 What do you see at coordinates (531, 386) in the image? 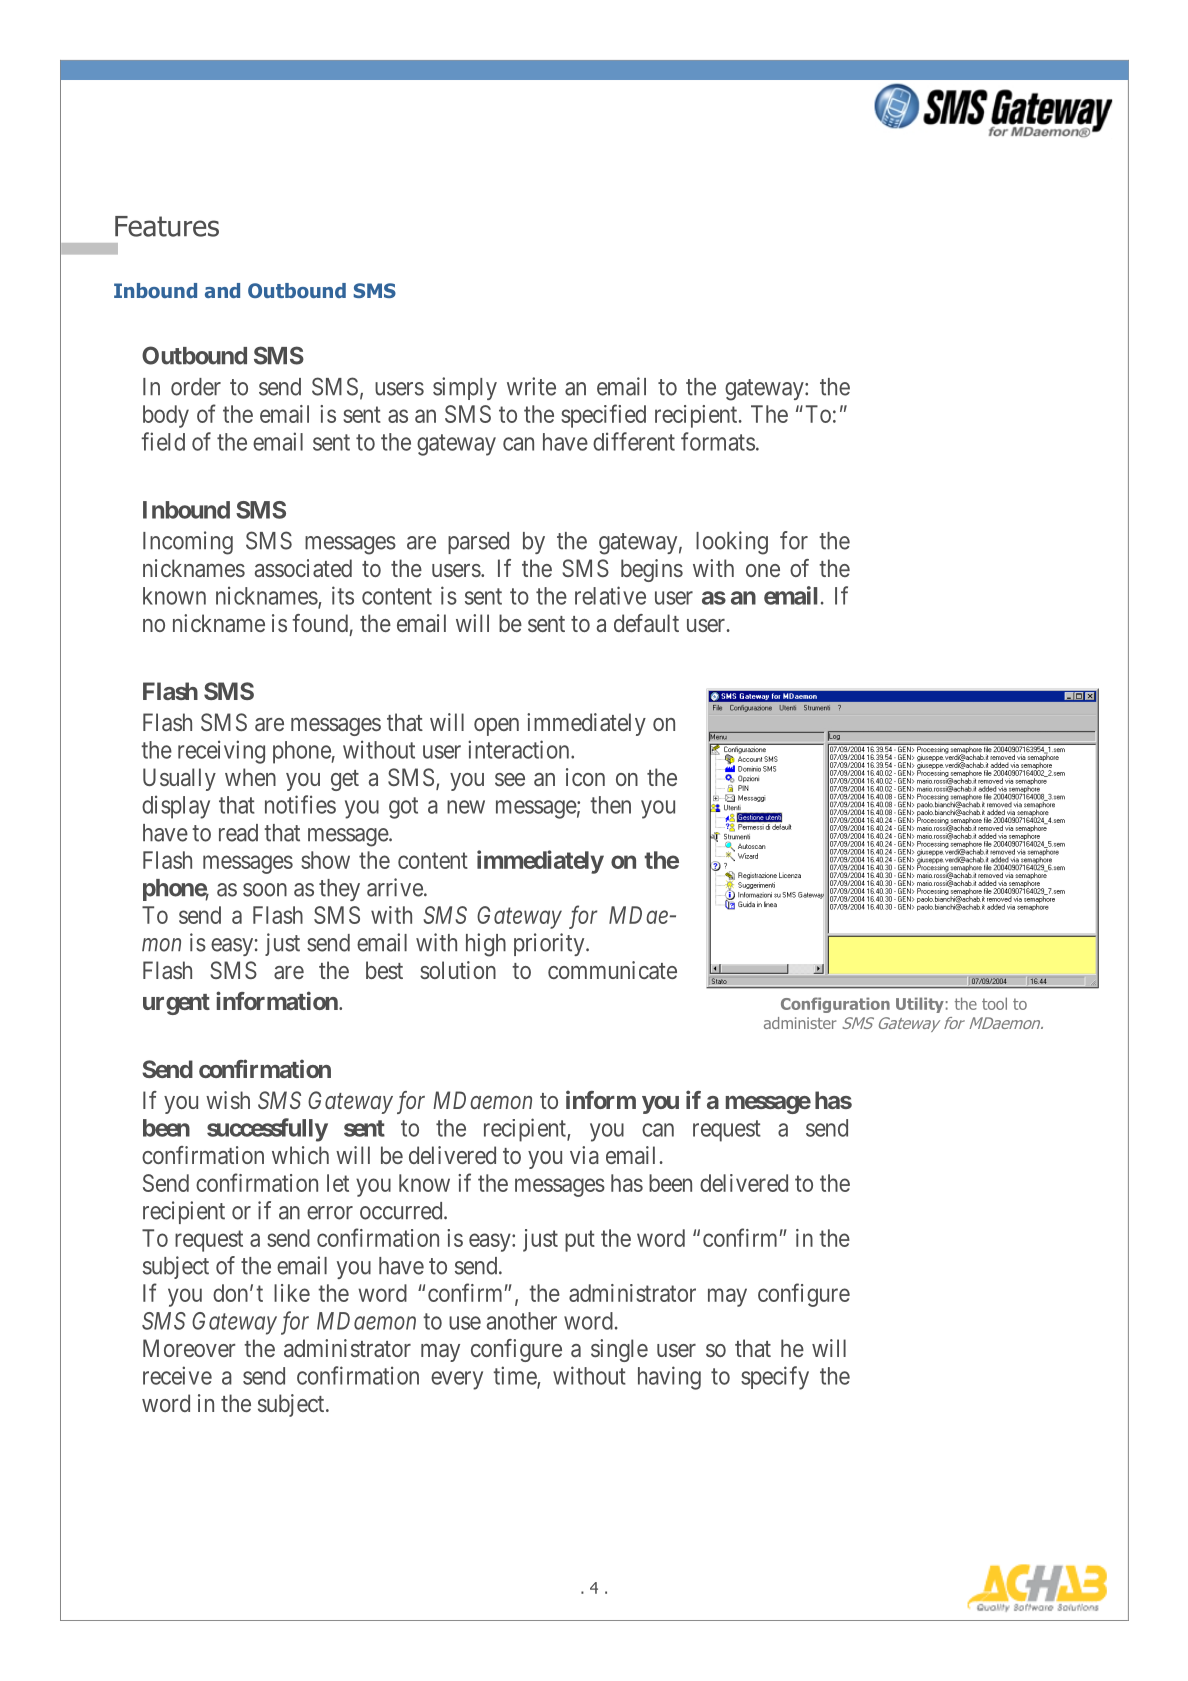
I see `write` at bounding box center [531, 386].
